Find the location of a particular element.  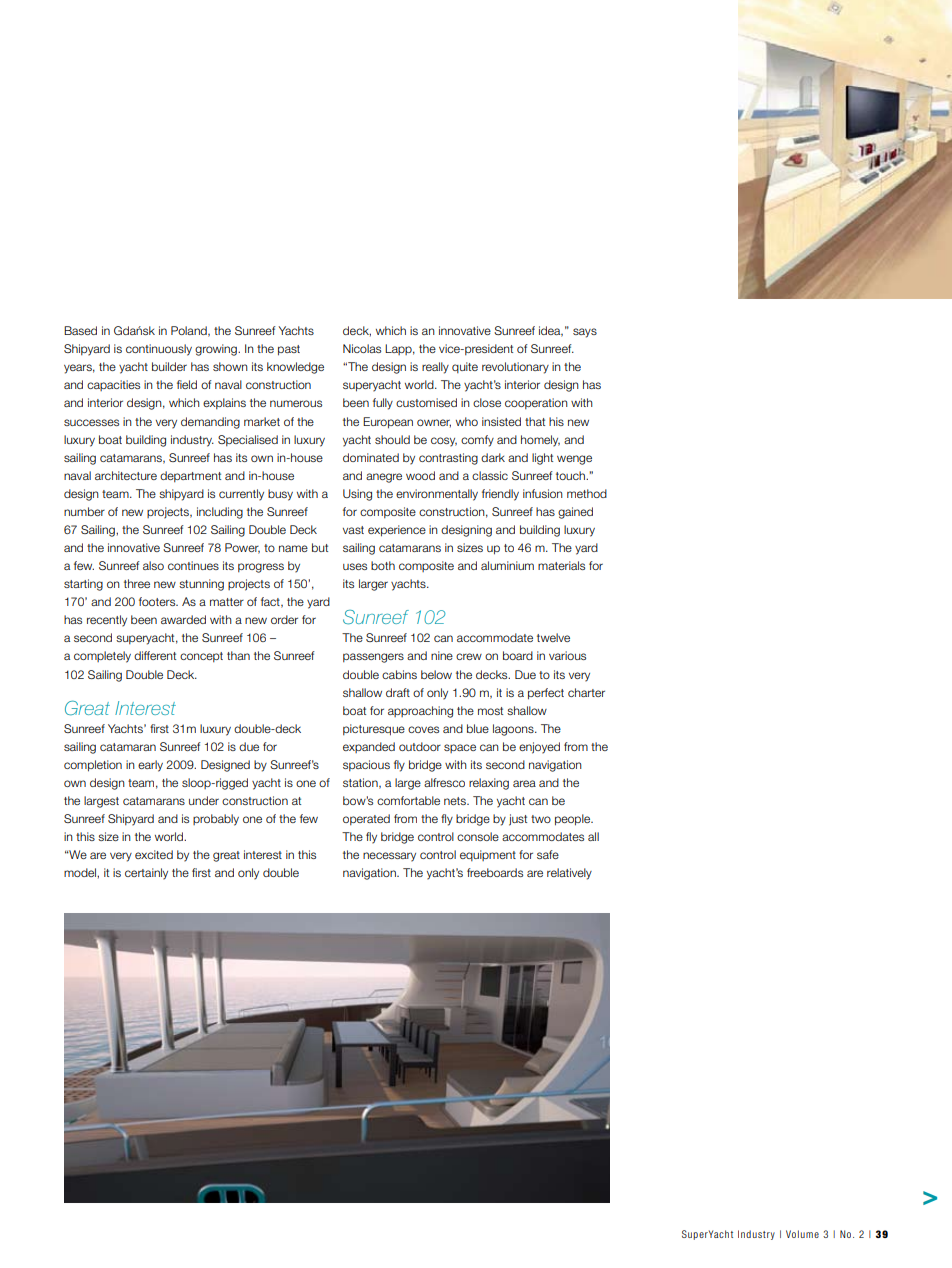

order is located at coordinates (284, 619).
